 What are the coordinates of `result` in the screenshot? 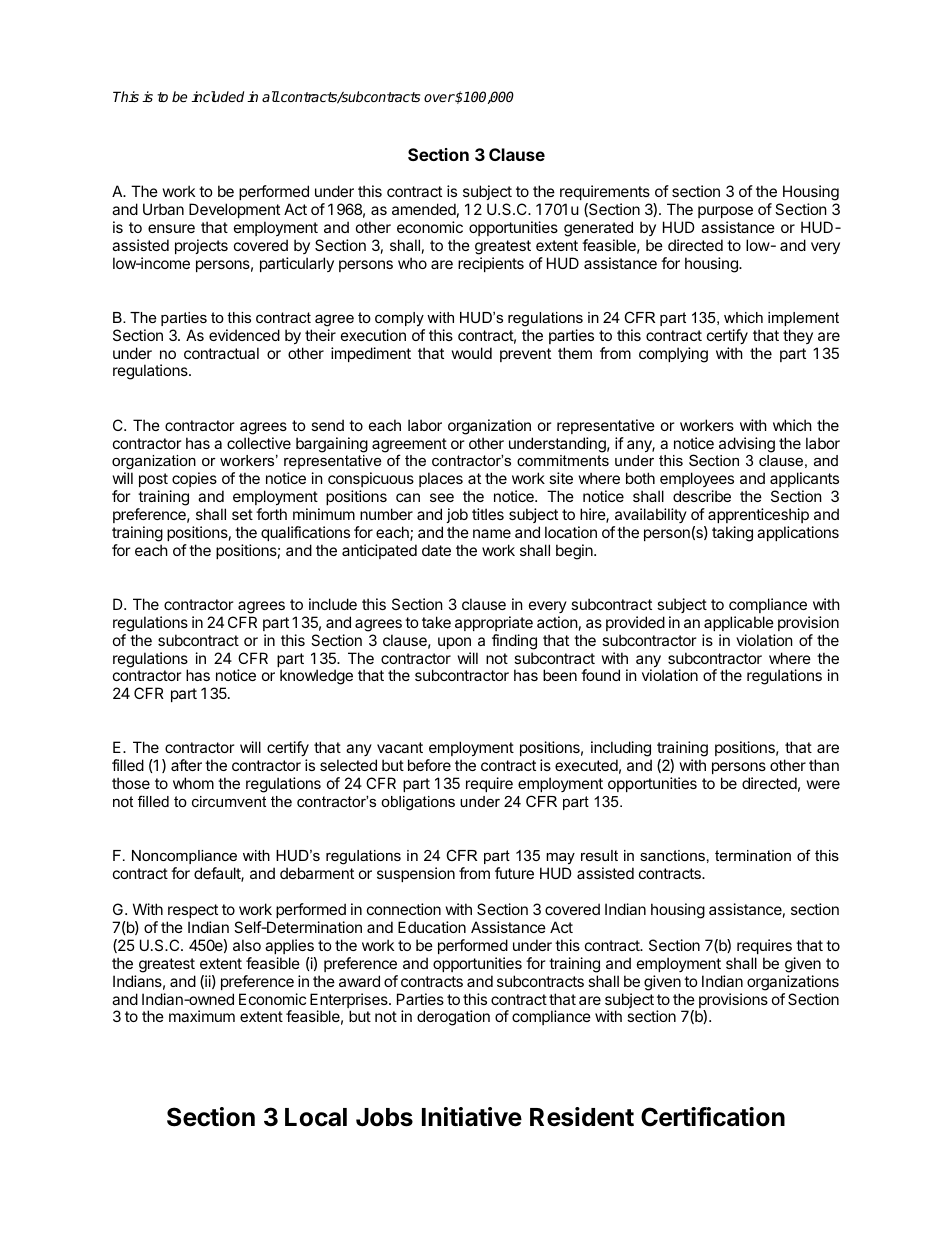 It's located at (599, 855).
